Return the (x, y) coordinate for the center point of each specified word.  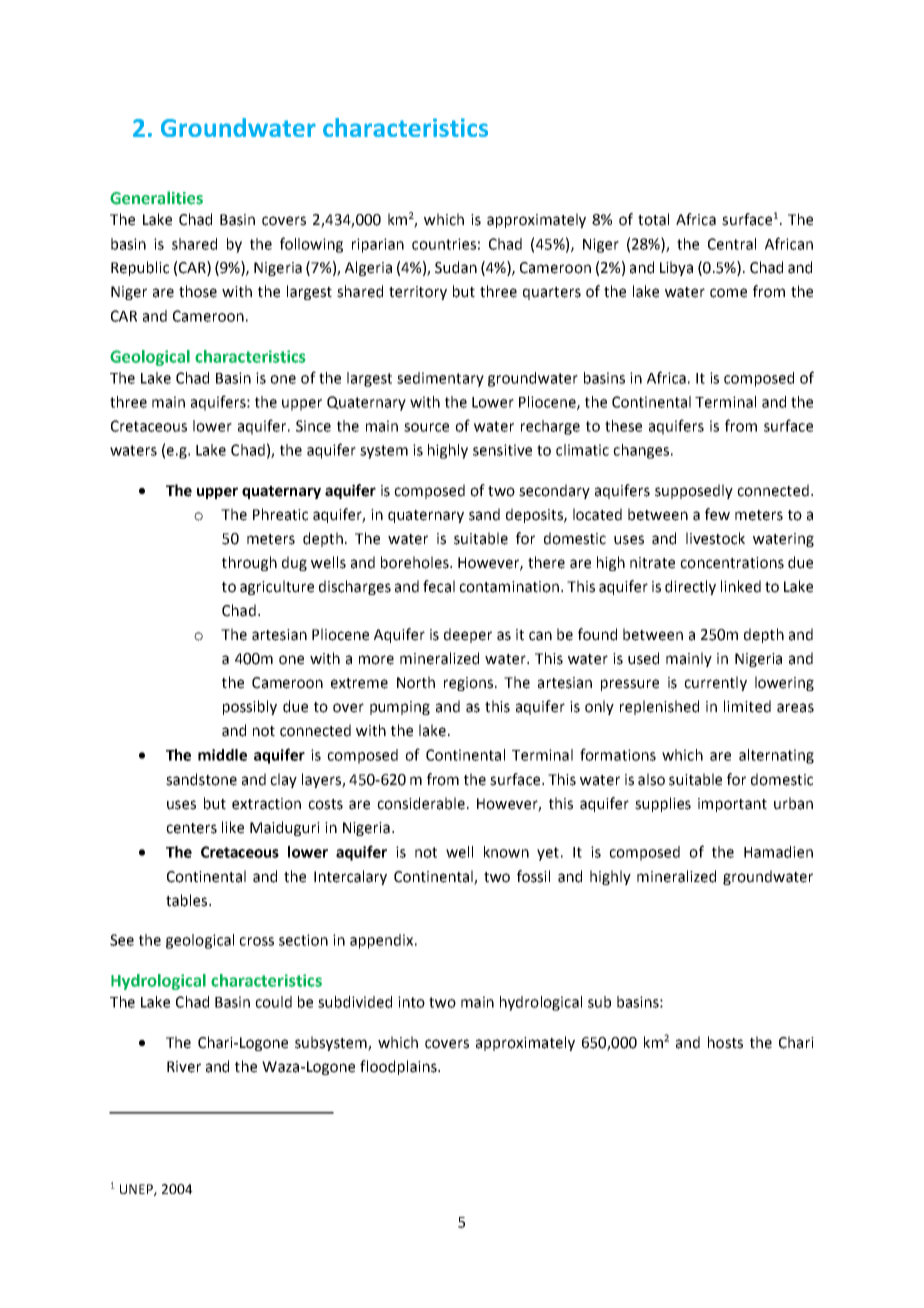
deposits (535, 515)
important (732, 805)
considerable (422, 803)
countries (444, 244)
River (184, 1067)
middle (222, 755)
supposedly (694, 491)
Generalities (156, 198)
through (249, 563)
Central (732, 244)
